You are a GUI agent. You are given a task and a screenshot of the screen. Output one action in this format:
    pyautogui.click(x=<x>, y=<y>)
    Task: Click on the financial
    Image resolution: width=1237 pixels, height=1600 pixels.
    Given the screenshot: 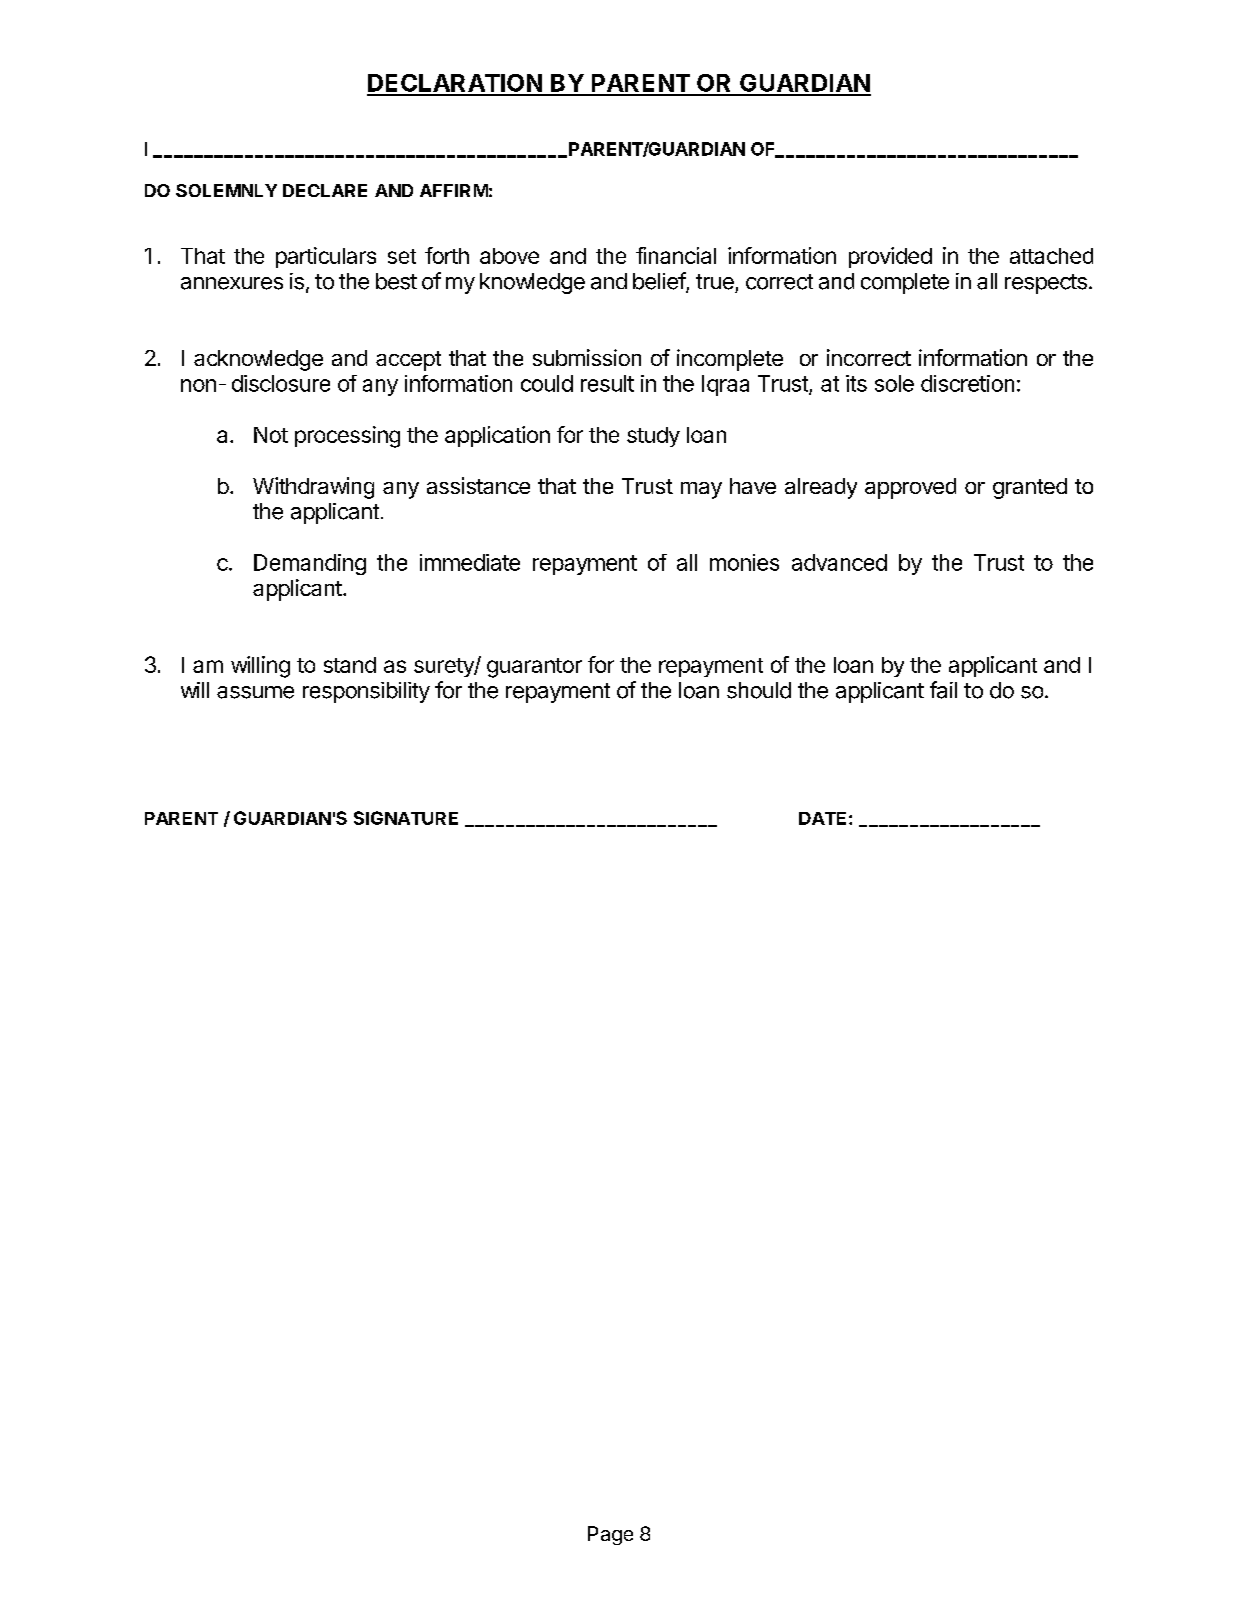 What is the action you would take?
    pyautogui.click(x=676, y=255)
